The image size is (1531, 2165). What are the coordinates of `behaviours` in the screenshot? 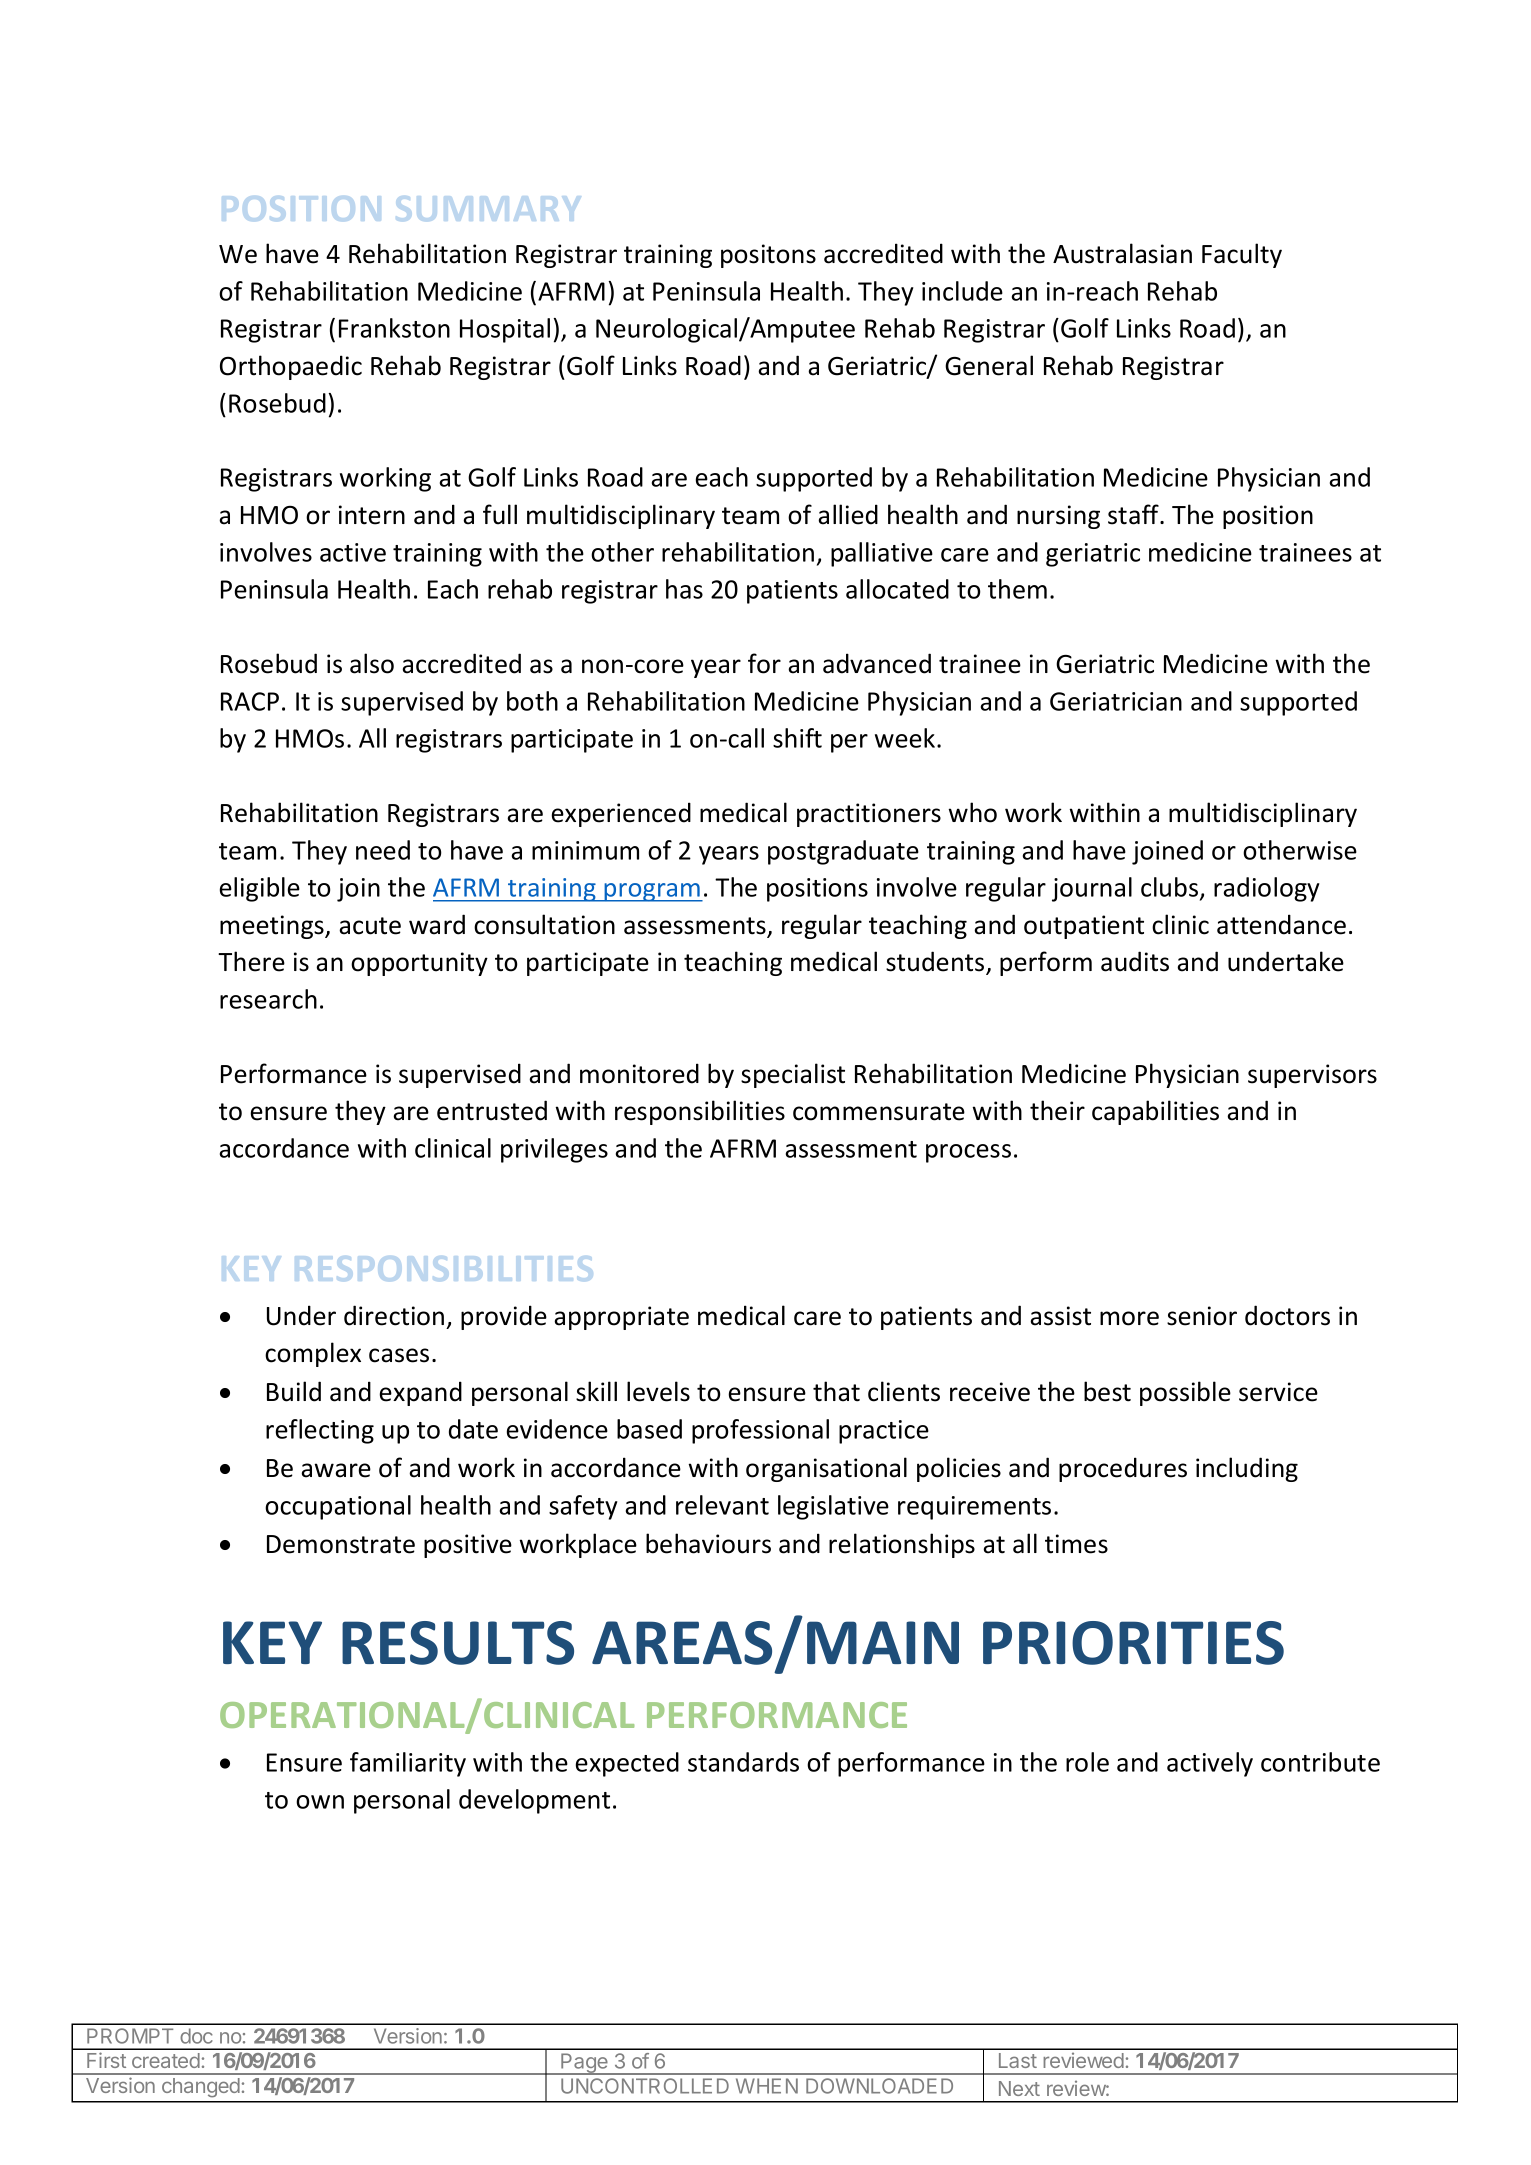 It's located at (708, 1543).
